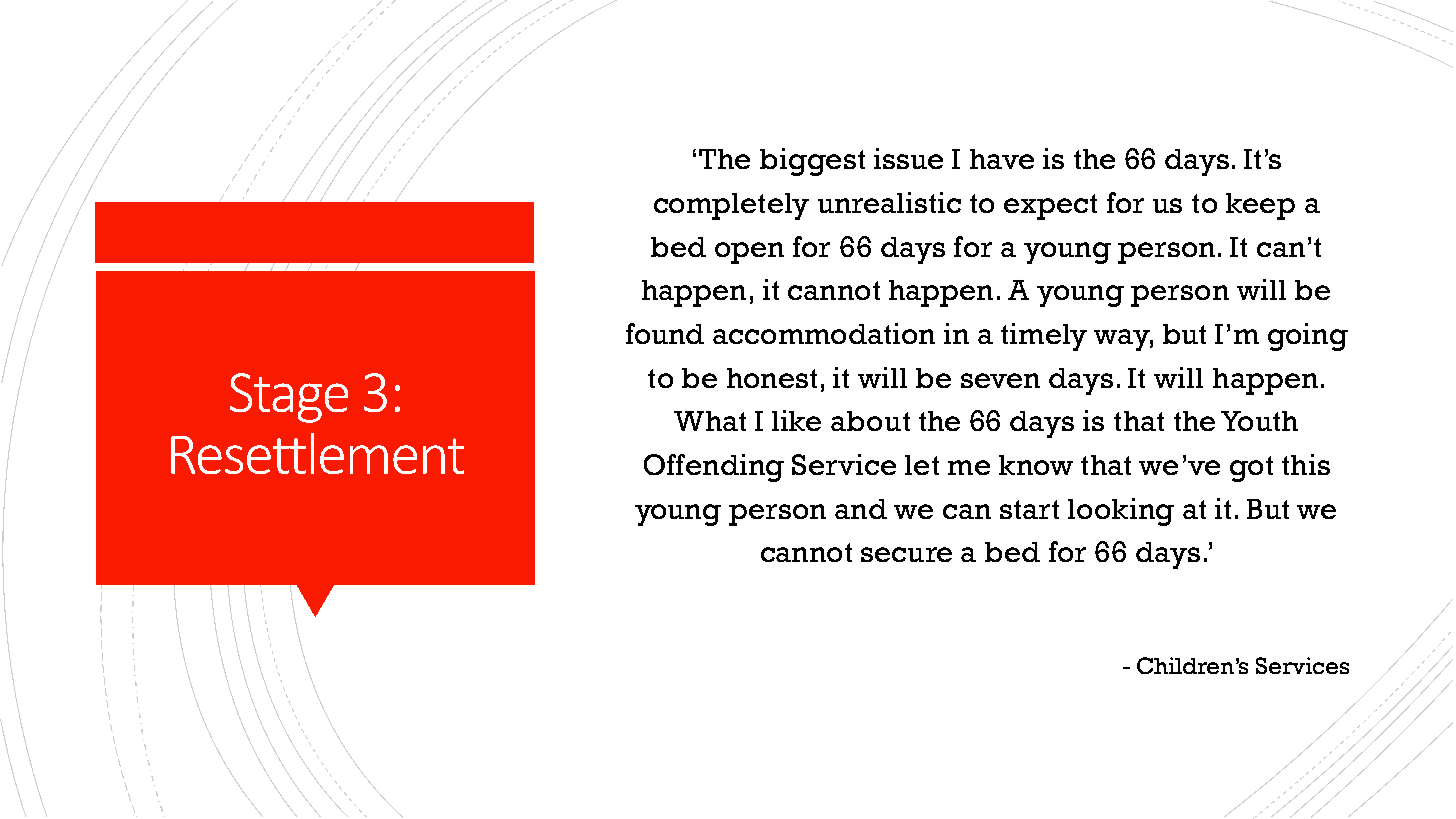  I want to click on going, so click(1308, 337).
